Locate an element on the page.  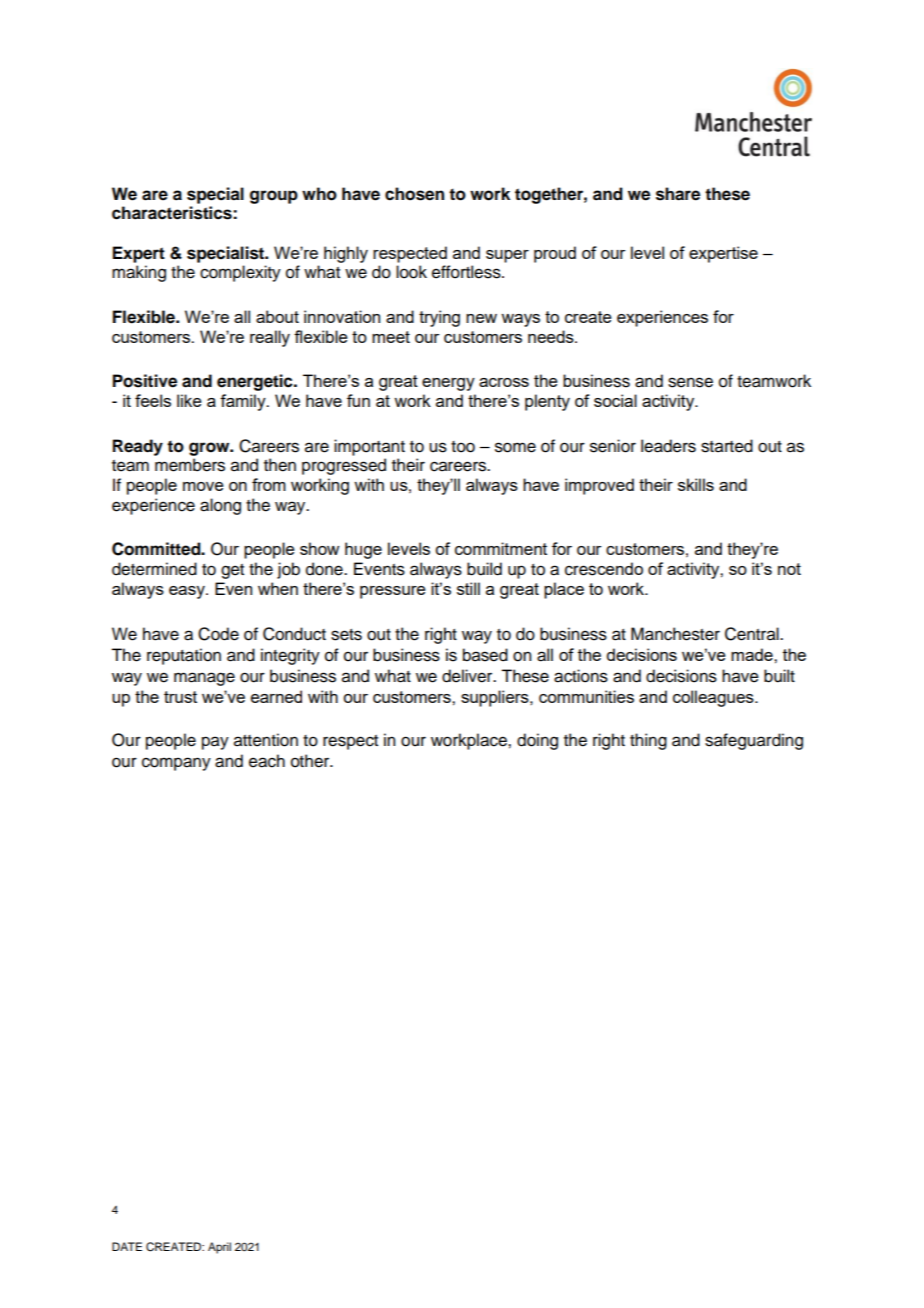
share is located at coordinates (678, 194).
